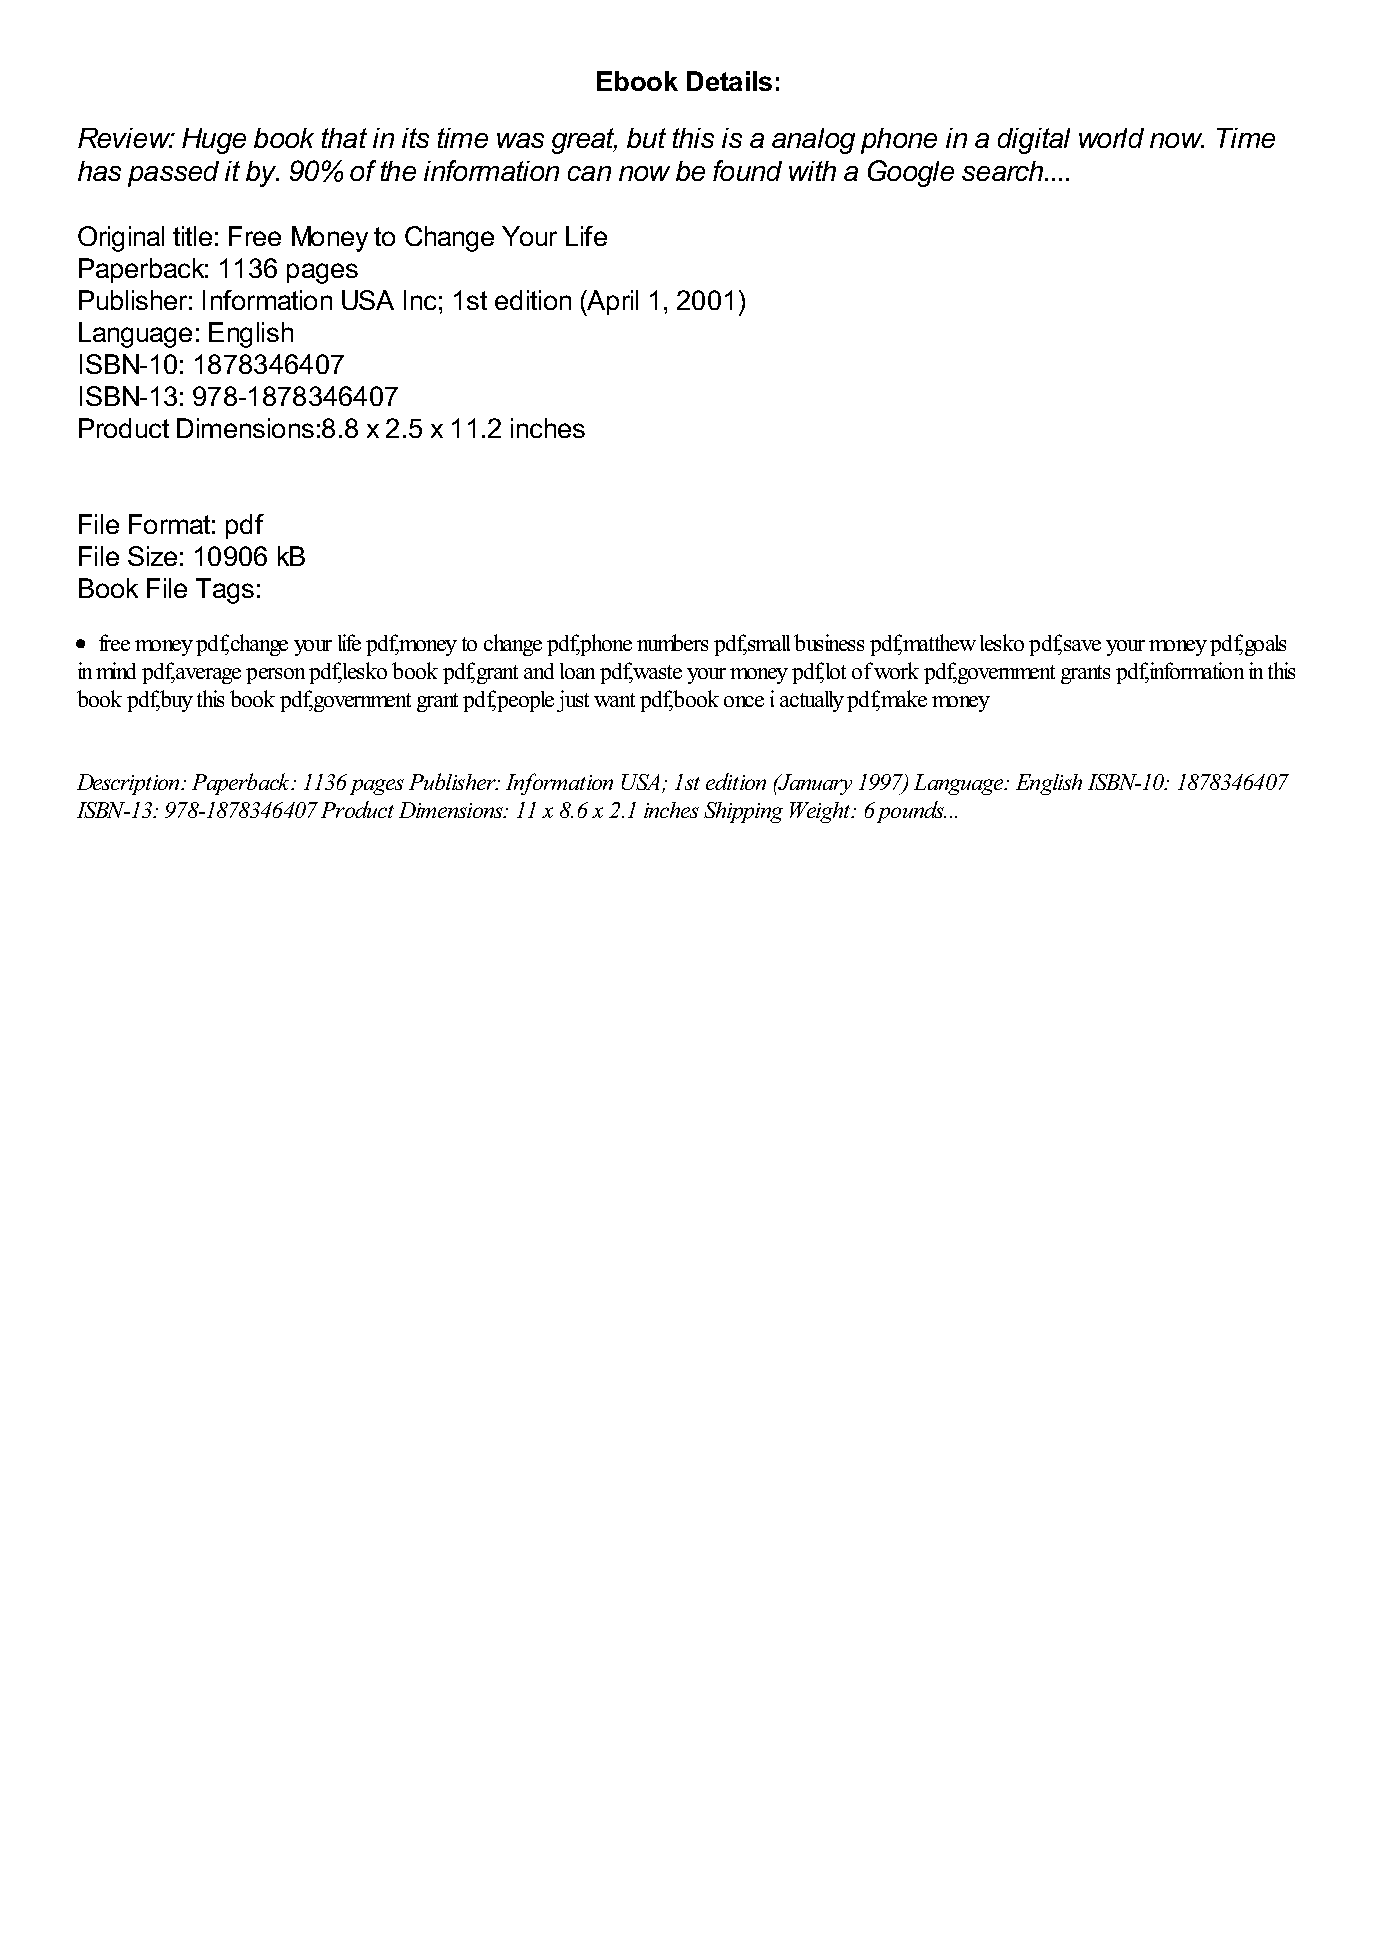  I want to click on title, so click(192, 236).
